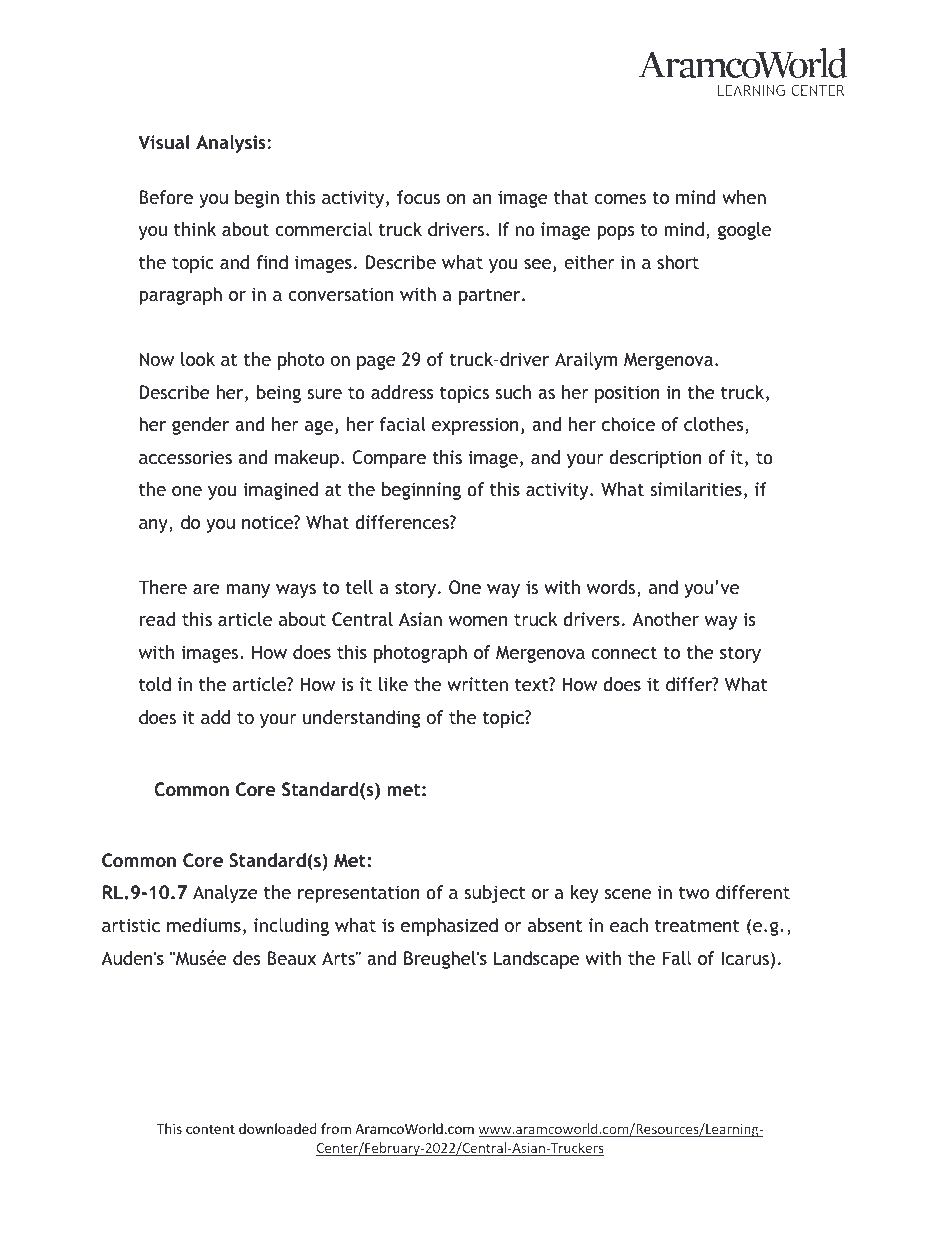 The image size is (952, 1233). I want to click on content, so click(210, 1129).
